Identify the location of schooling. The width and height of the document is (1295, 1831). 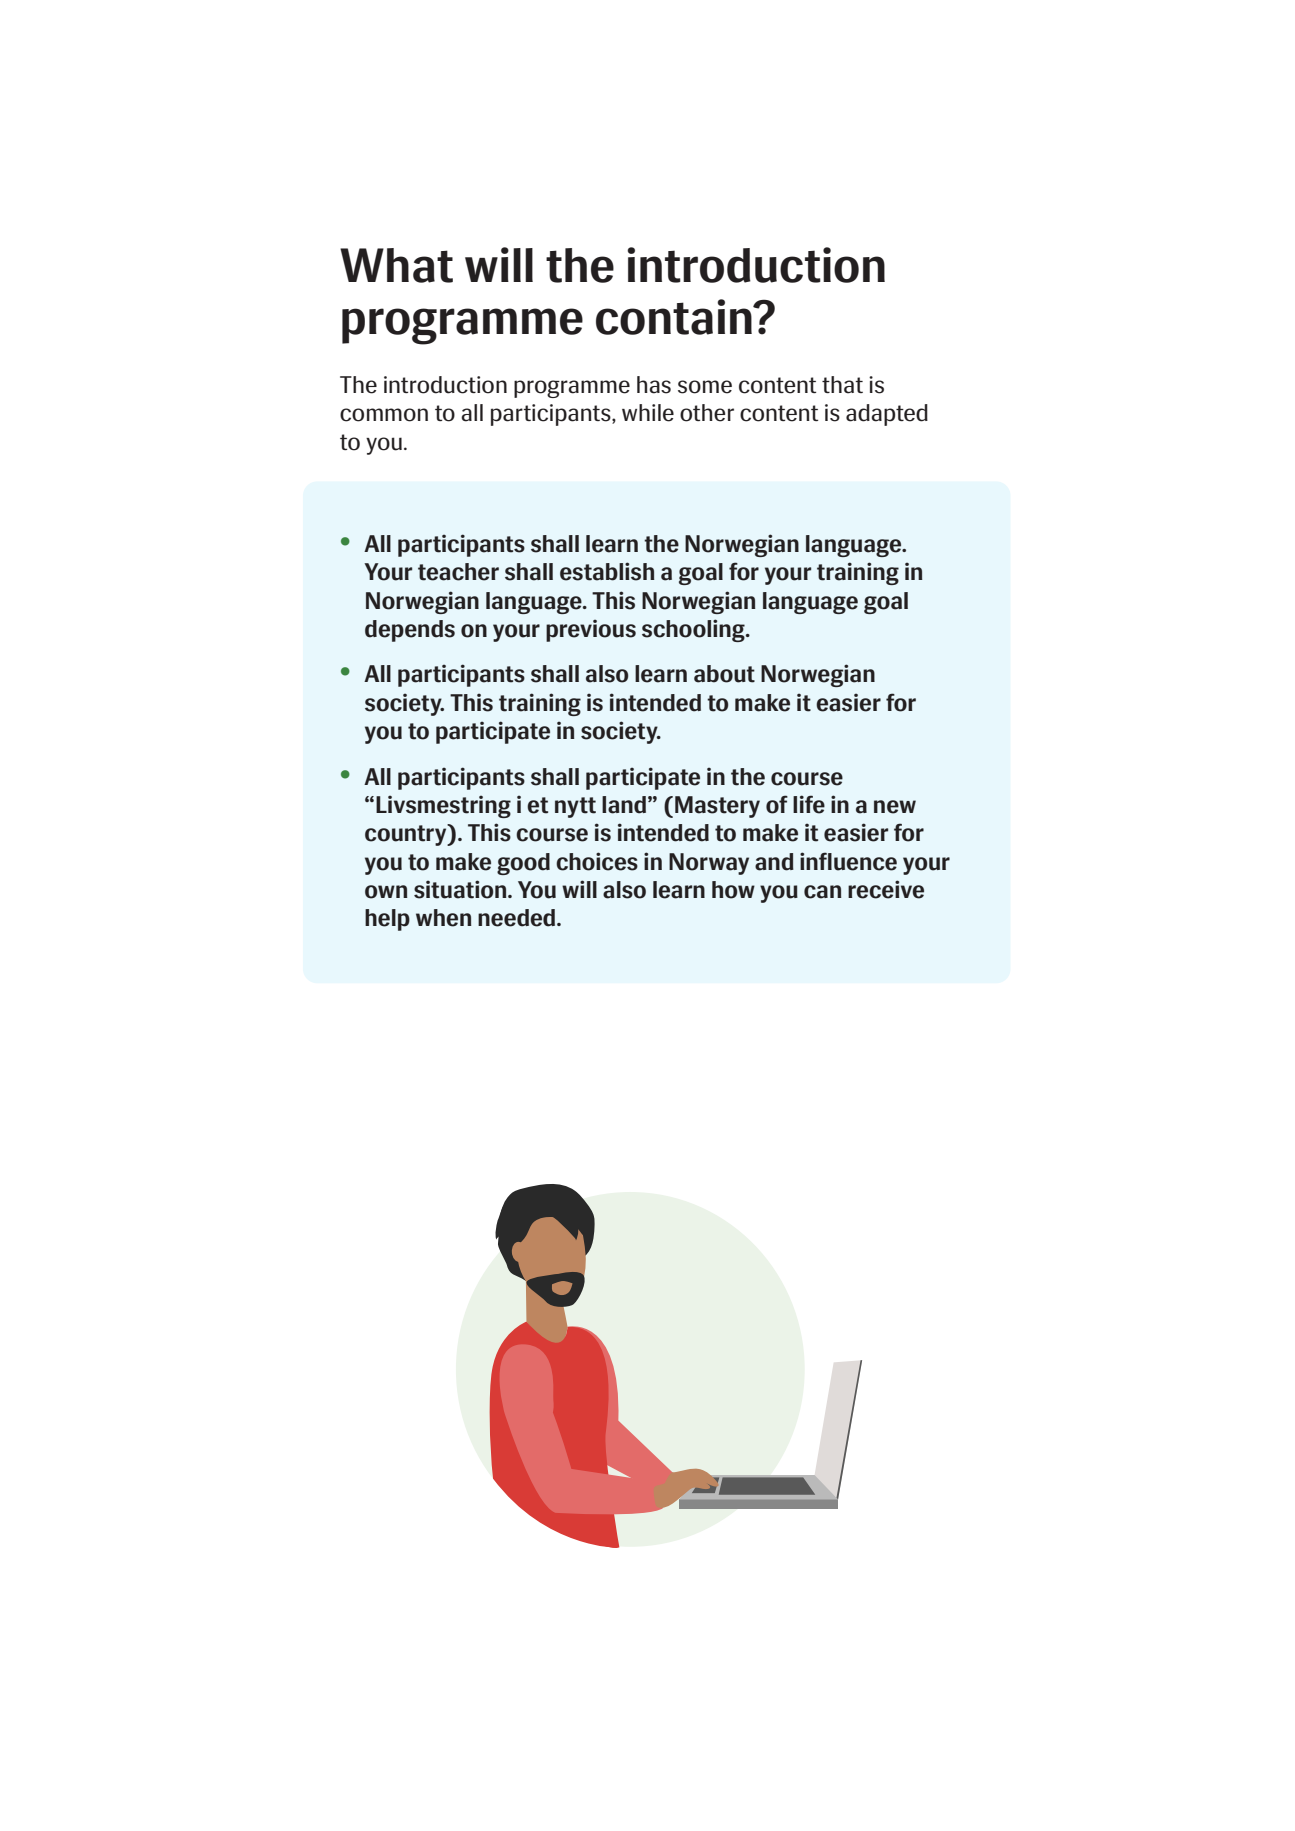
(694, 630).
